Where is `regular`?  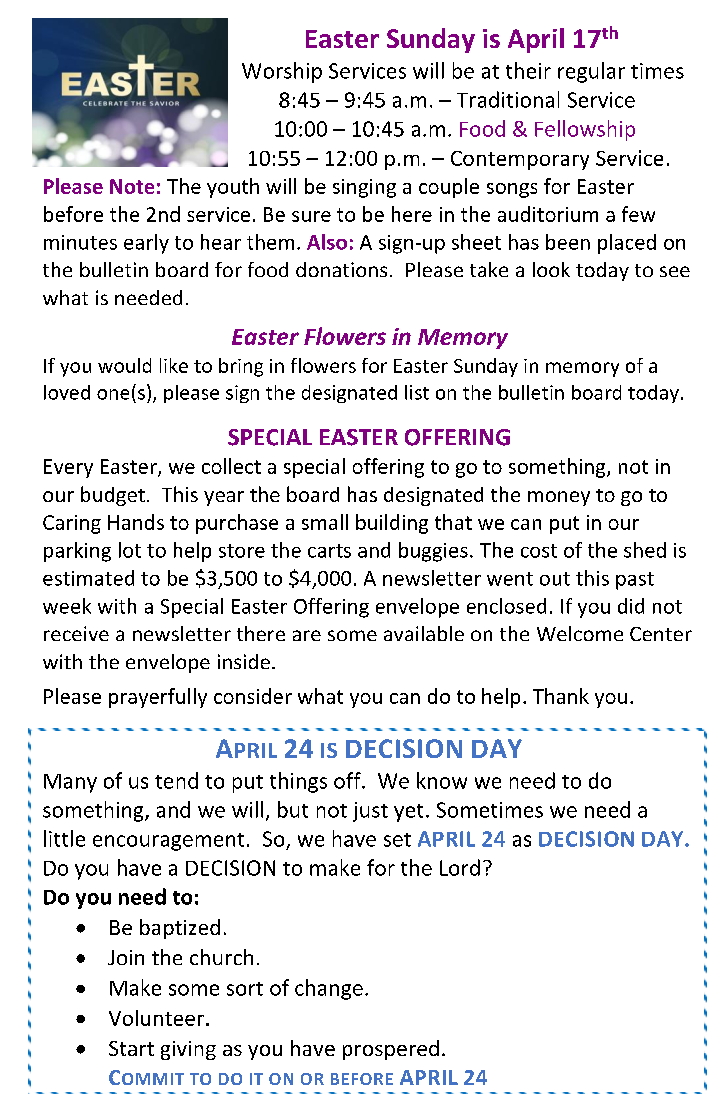 regular is located at coordinates (591, 72).
